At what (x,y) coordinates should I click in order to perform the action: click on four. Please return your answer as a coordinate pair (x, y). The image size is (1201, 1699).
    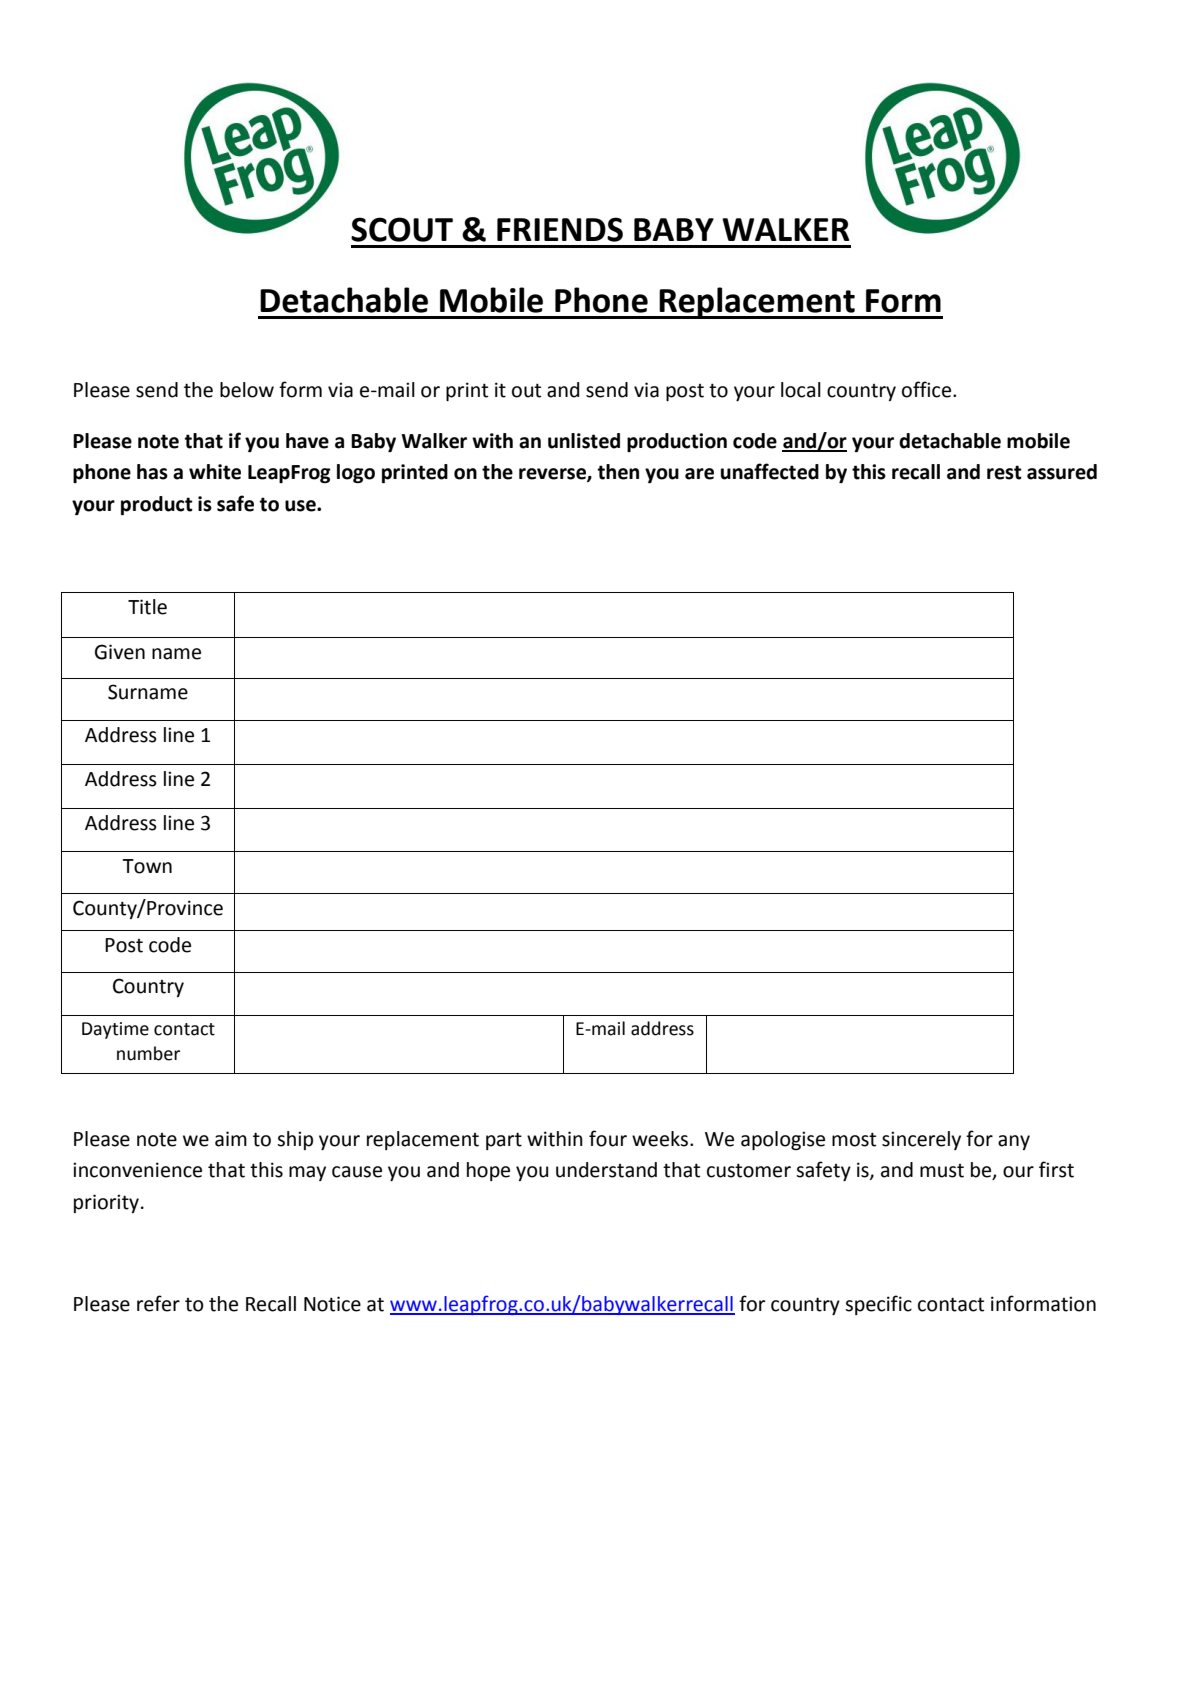
    Looking at the image, I should click on (608, 1138).
